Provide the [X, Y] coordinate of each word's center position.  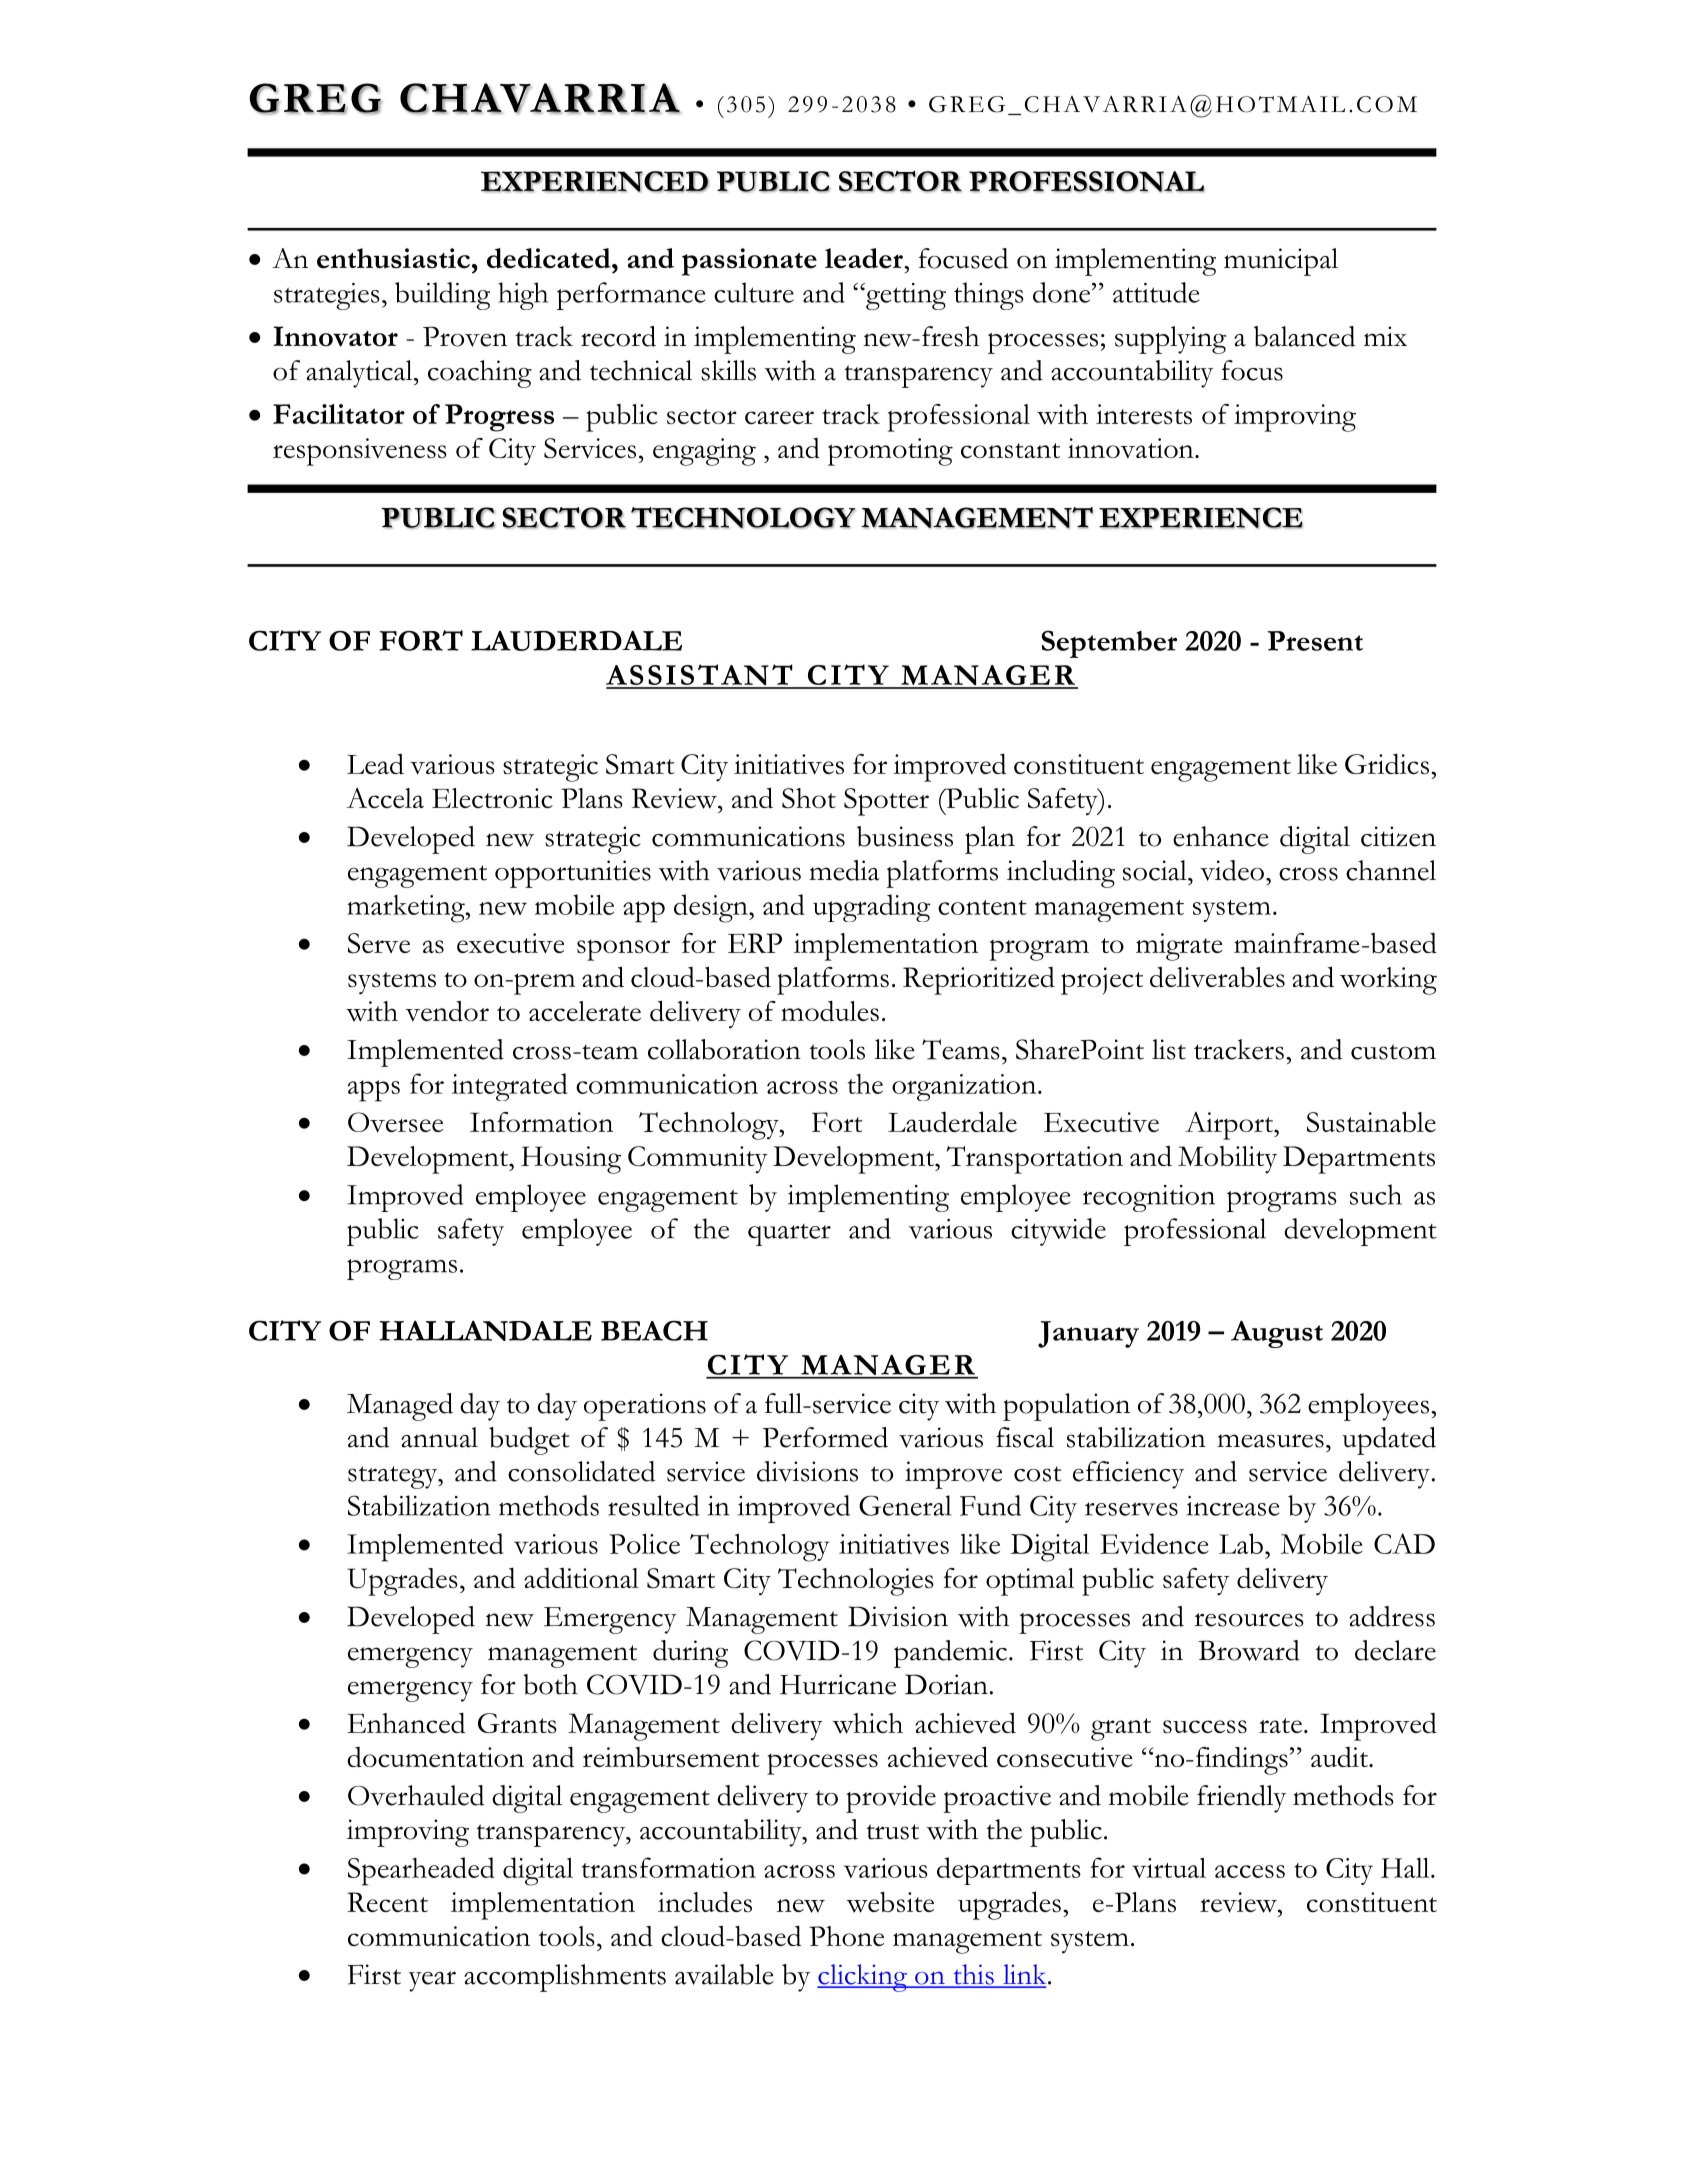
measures [1270, 1441]
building [442, 296]
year [432, 1981]
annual [439, 1437]
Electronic [492, 798]
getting [905, 296]
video [1232, 870]
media [844, 870]
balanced [1304, 336]
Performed [825, 1437]
